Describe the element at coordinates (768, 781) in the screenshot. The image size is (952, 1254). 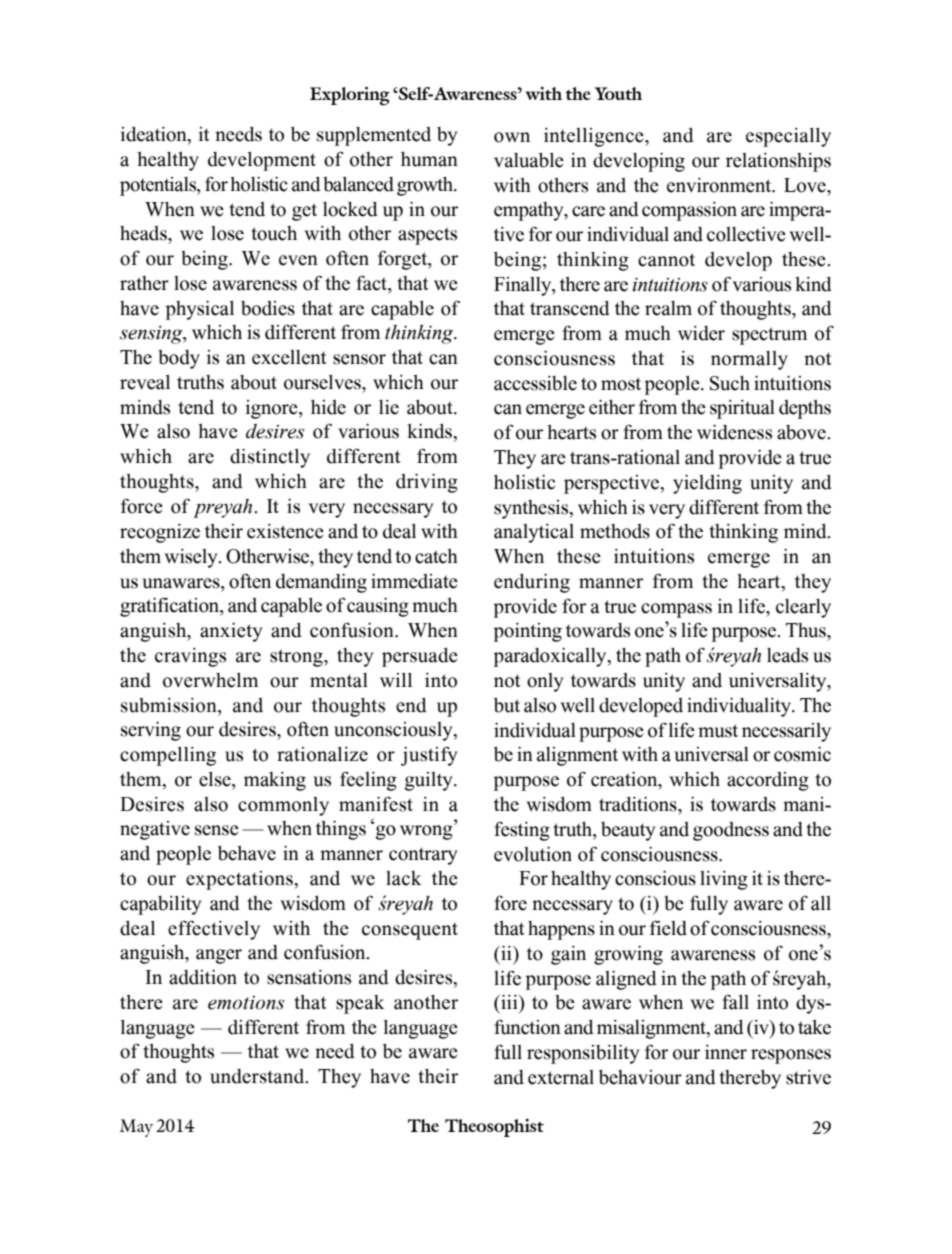
I see `according` at that location.
